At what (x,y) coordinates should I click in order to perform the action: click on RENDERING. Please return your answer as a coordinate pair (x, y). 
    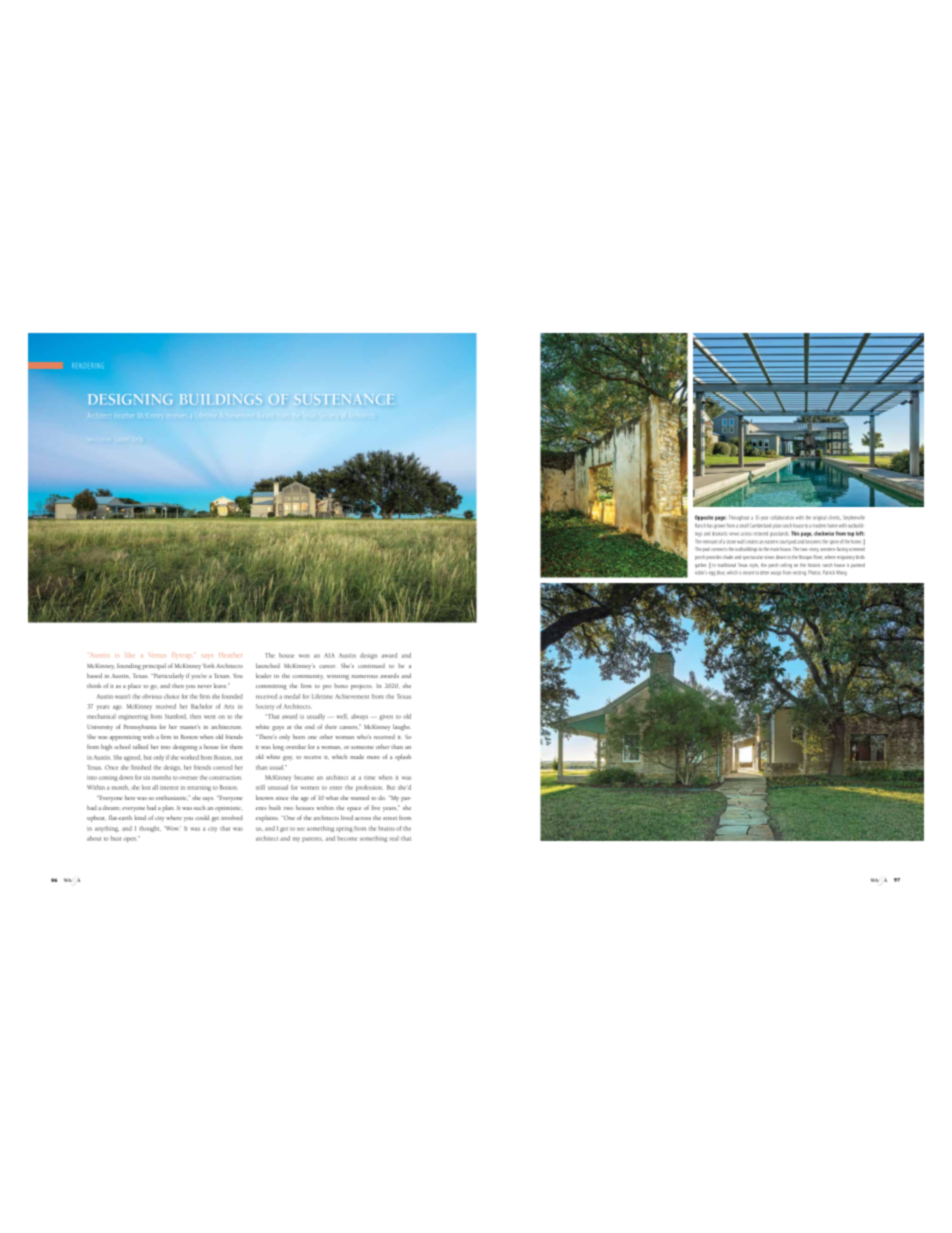
    Looking at the image, I should click on (87, 365).
